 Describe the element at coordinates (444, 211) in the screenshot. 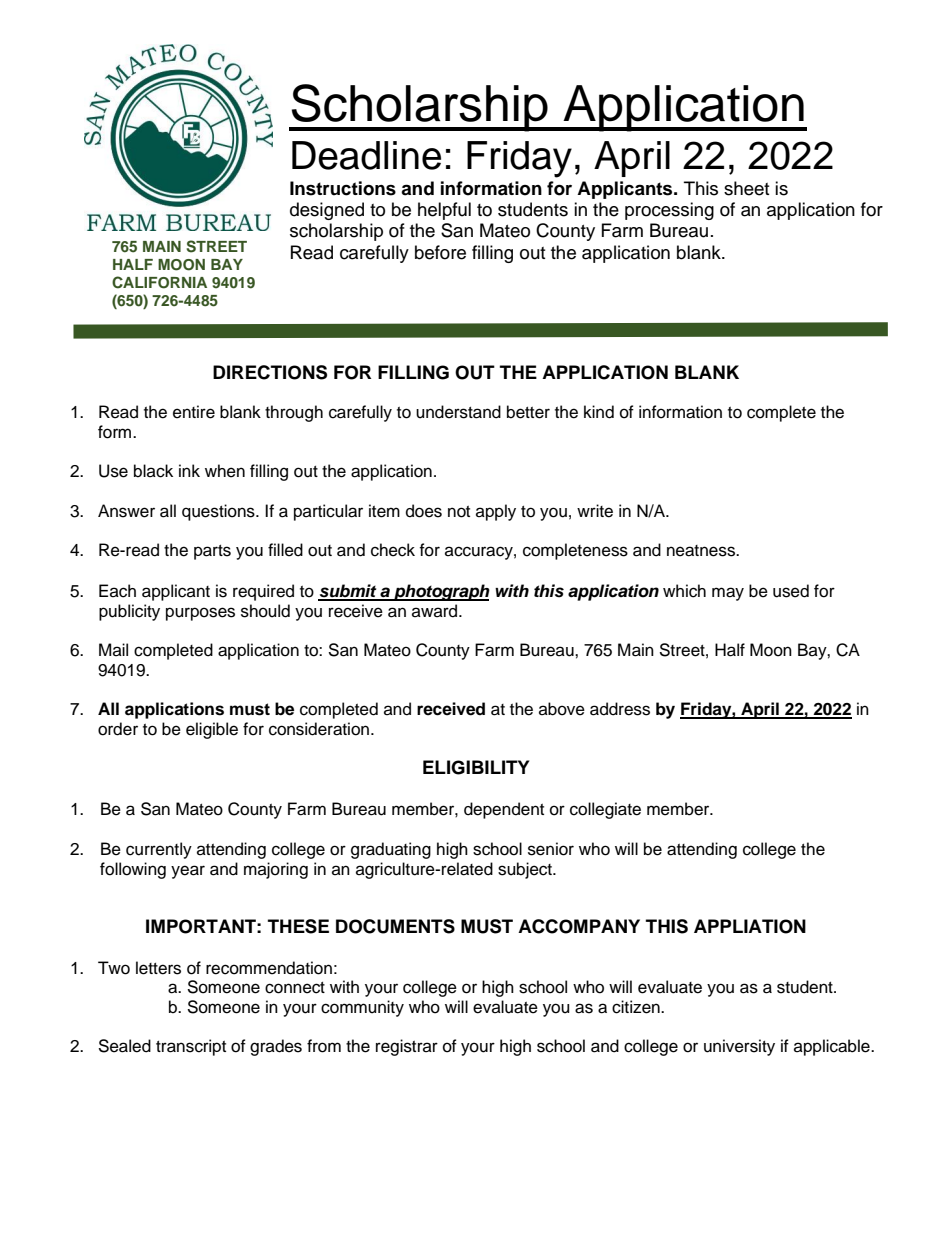

I see `helpful` at that location.
